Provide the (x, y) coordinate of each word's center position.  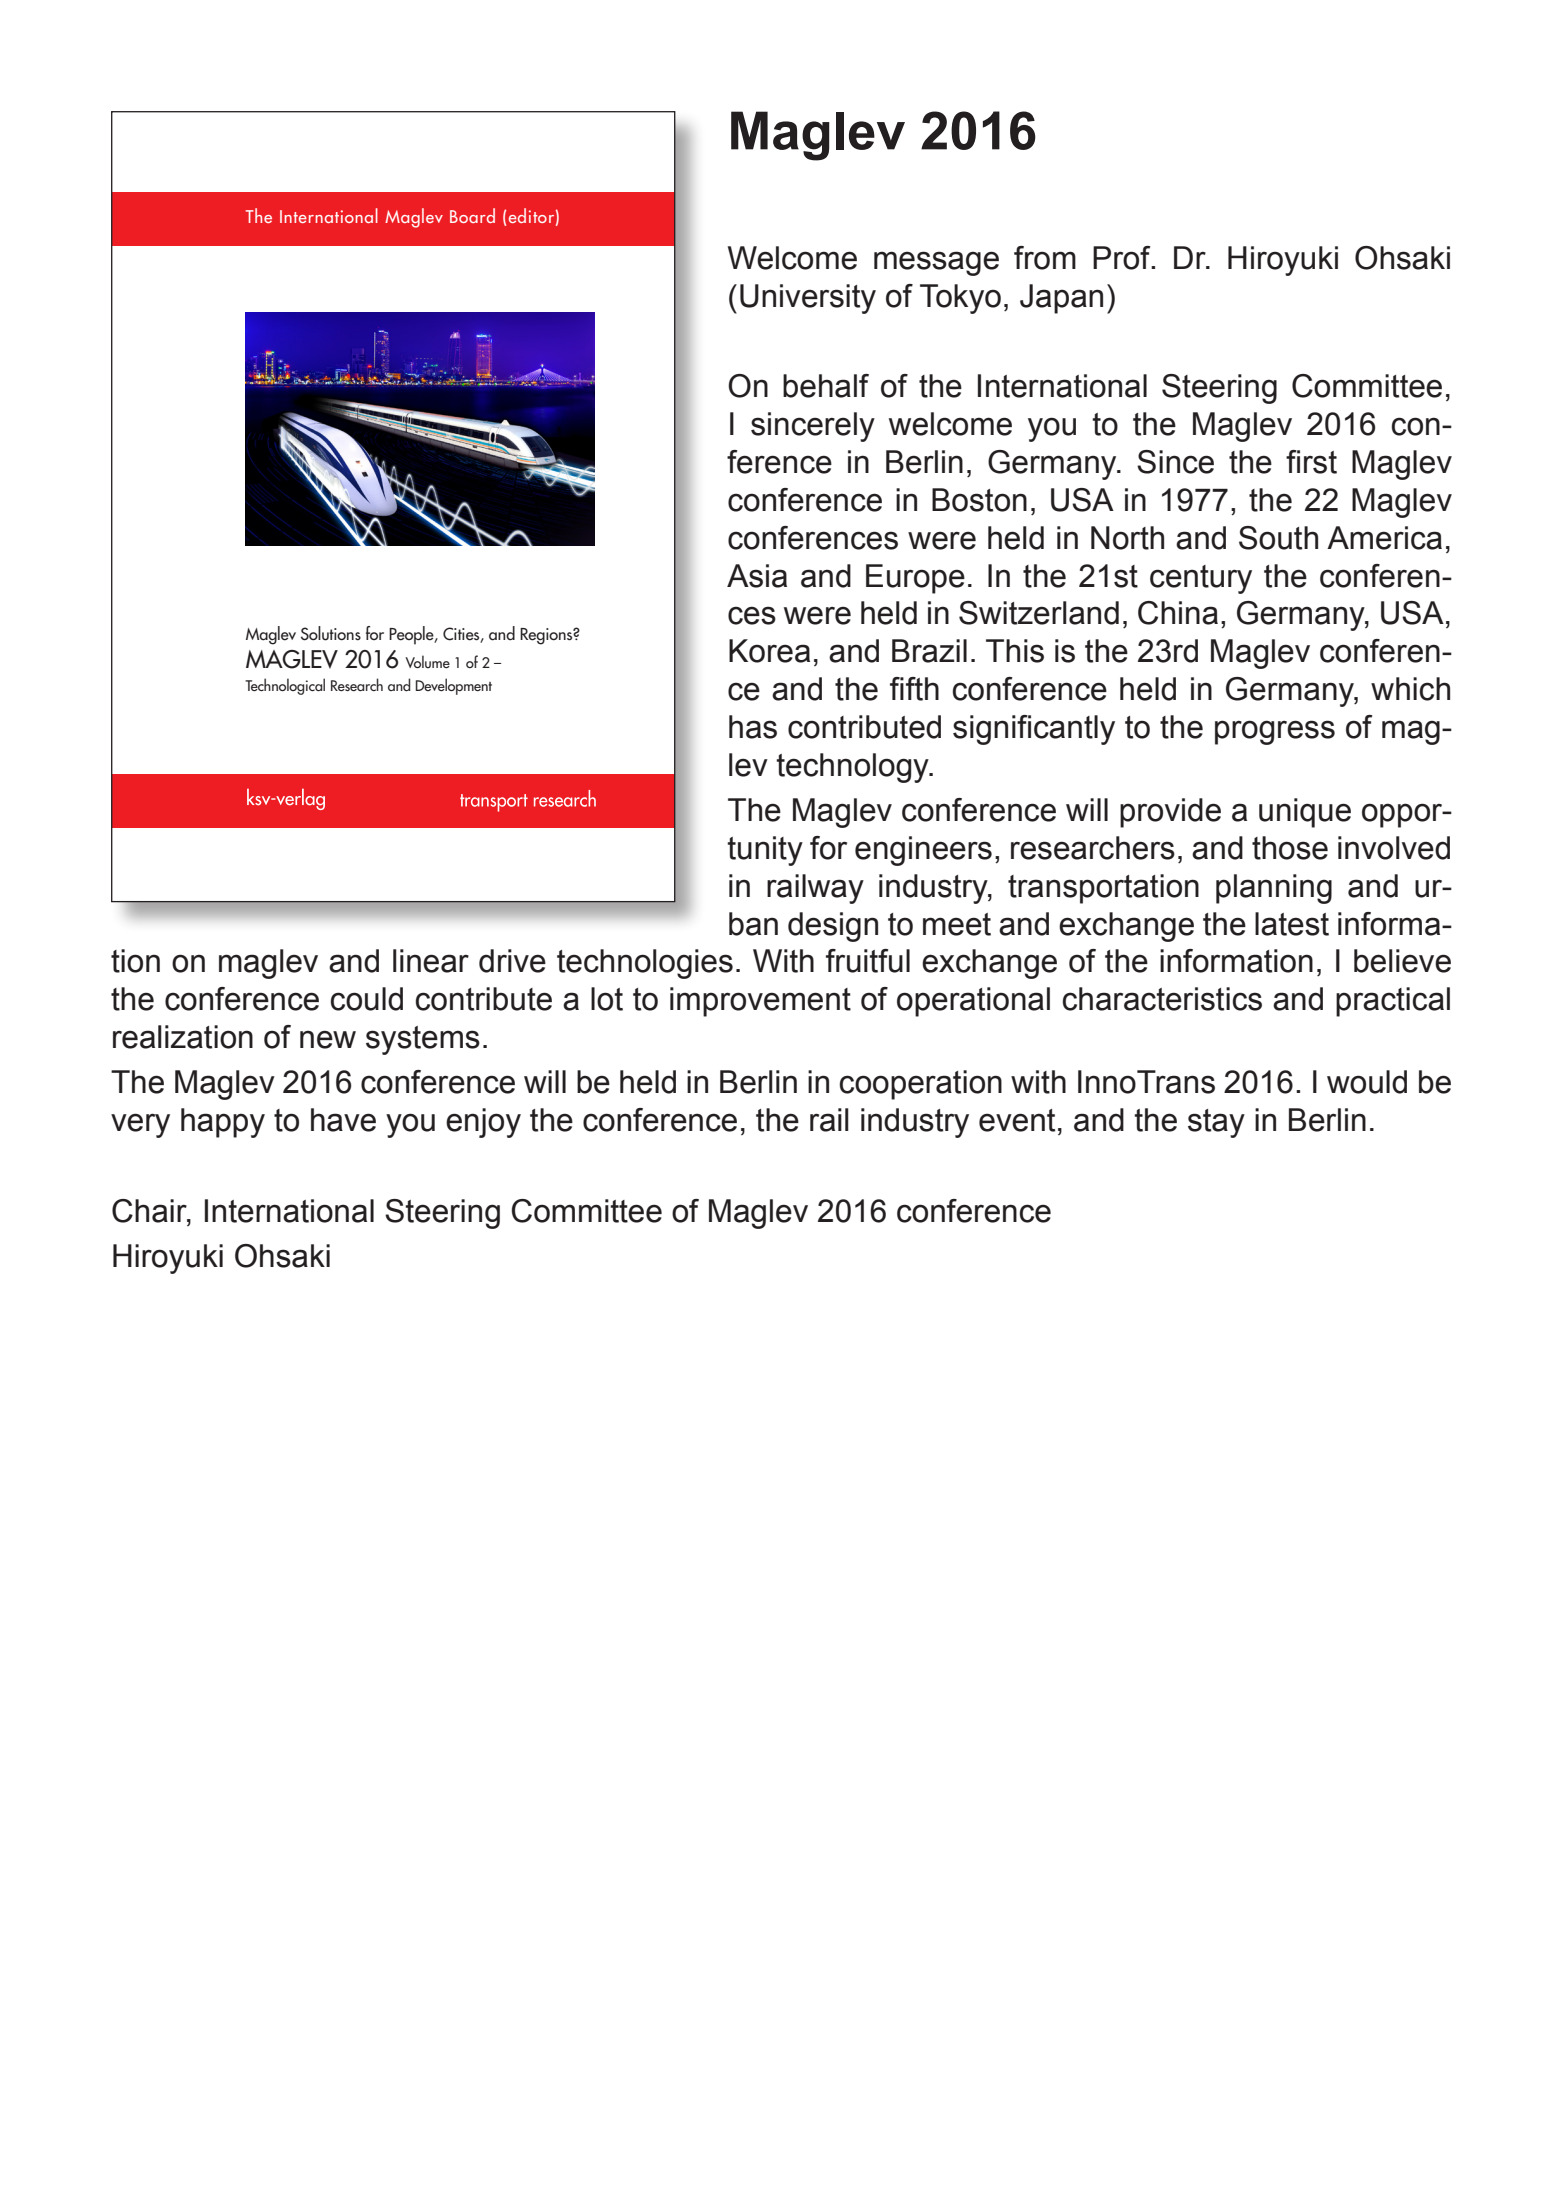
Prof (1123, 258)
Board (472, 215)
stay (1216, 1123)
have (343, 1120)
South (1278, 538)
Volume (427, 661)
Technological (285, 686)
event (1017, 1120)
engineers (923, 851)
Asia (757, 576)
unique (1305, 813)
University (808, 299)
